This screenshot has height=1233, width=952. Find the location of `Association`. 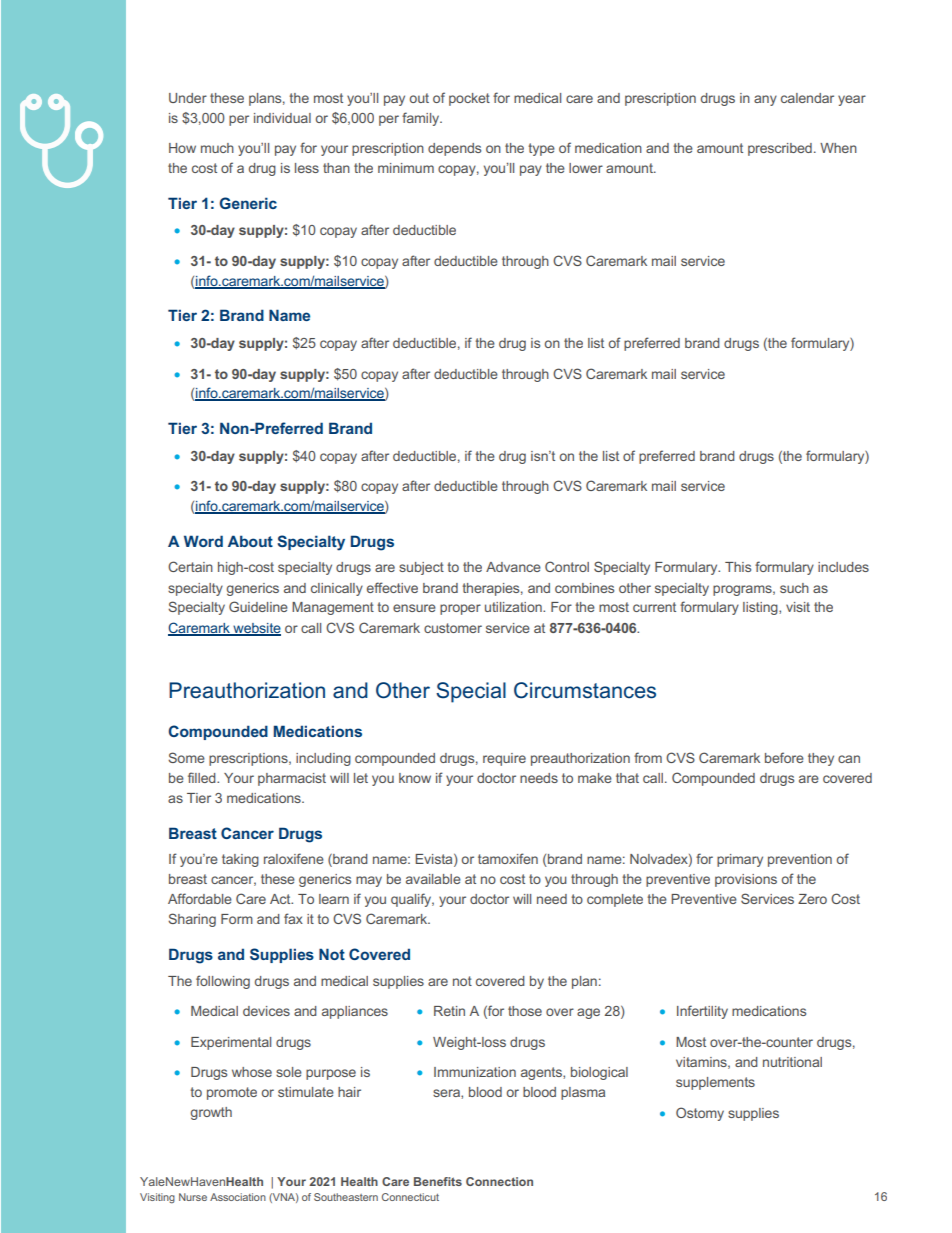

Association is located at coordinates (238, 1197).
